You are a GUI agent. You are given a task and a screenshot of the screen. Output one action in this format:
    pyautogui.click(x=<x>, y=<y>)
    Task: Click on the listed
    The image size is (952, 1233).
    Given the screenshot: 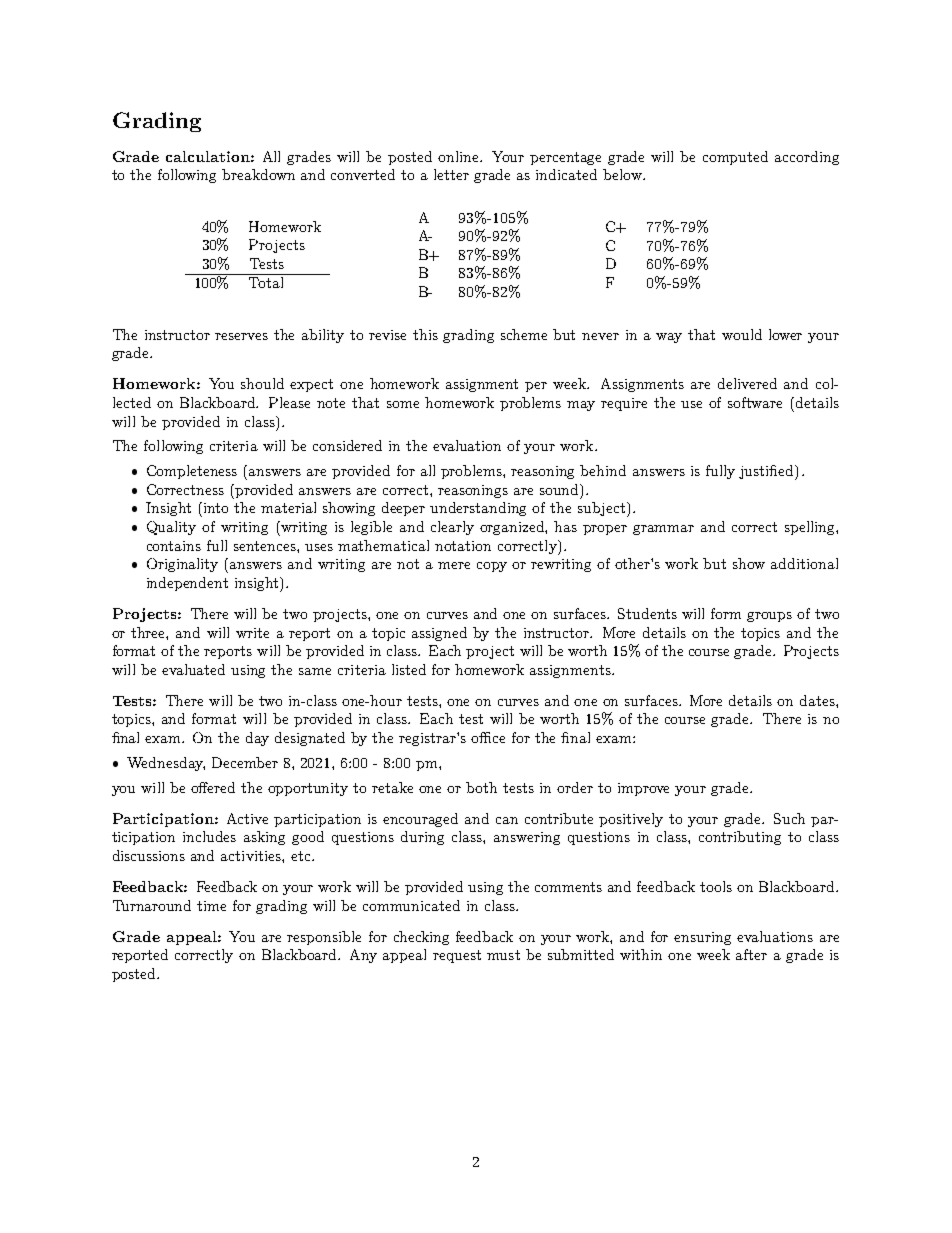 What is the action you would take?
    pyautogui.click(x=409, y=669)
